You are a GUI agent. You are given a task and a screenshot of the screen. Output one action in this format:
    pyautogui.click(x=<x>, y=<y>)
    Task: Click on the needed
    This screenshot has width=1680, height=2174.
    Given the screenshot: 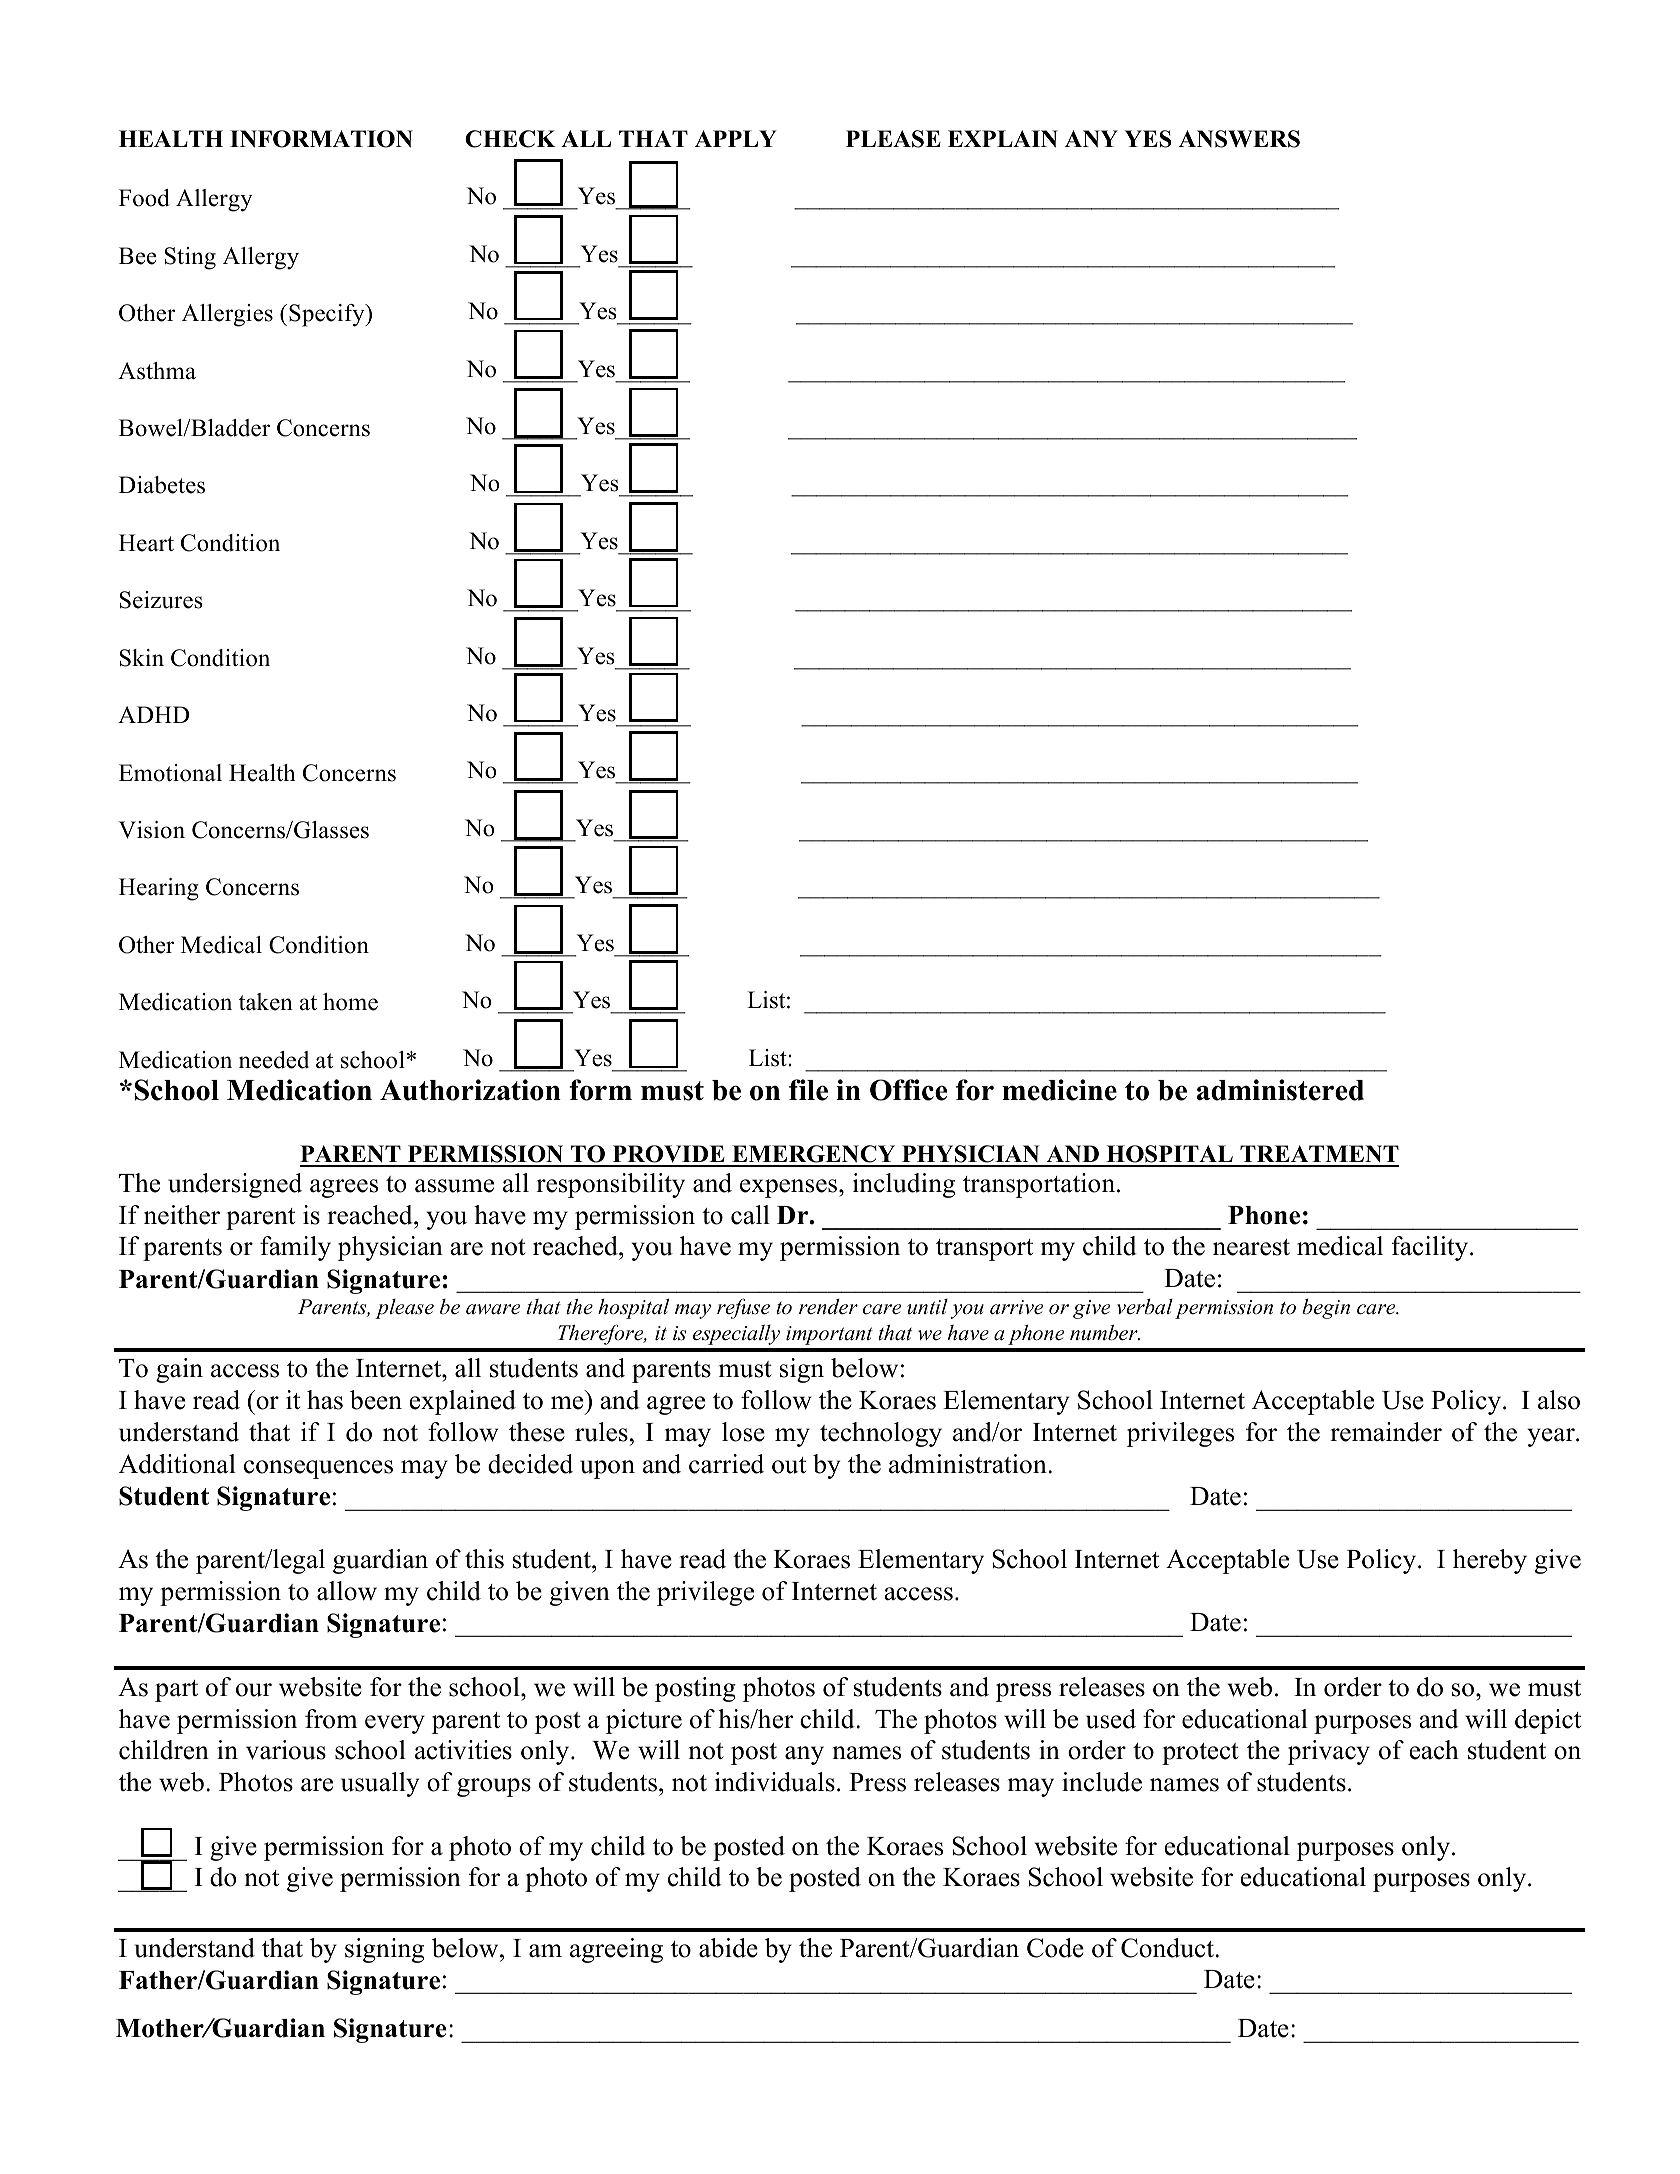 What is the action you would take?
    pyautogui.click(x=274, y=1060)
